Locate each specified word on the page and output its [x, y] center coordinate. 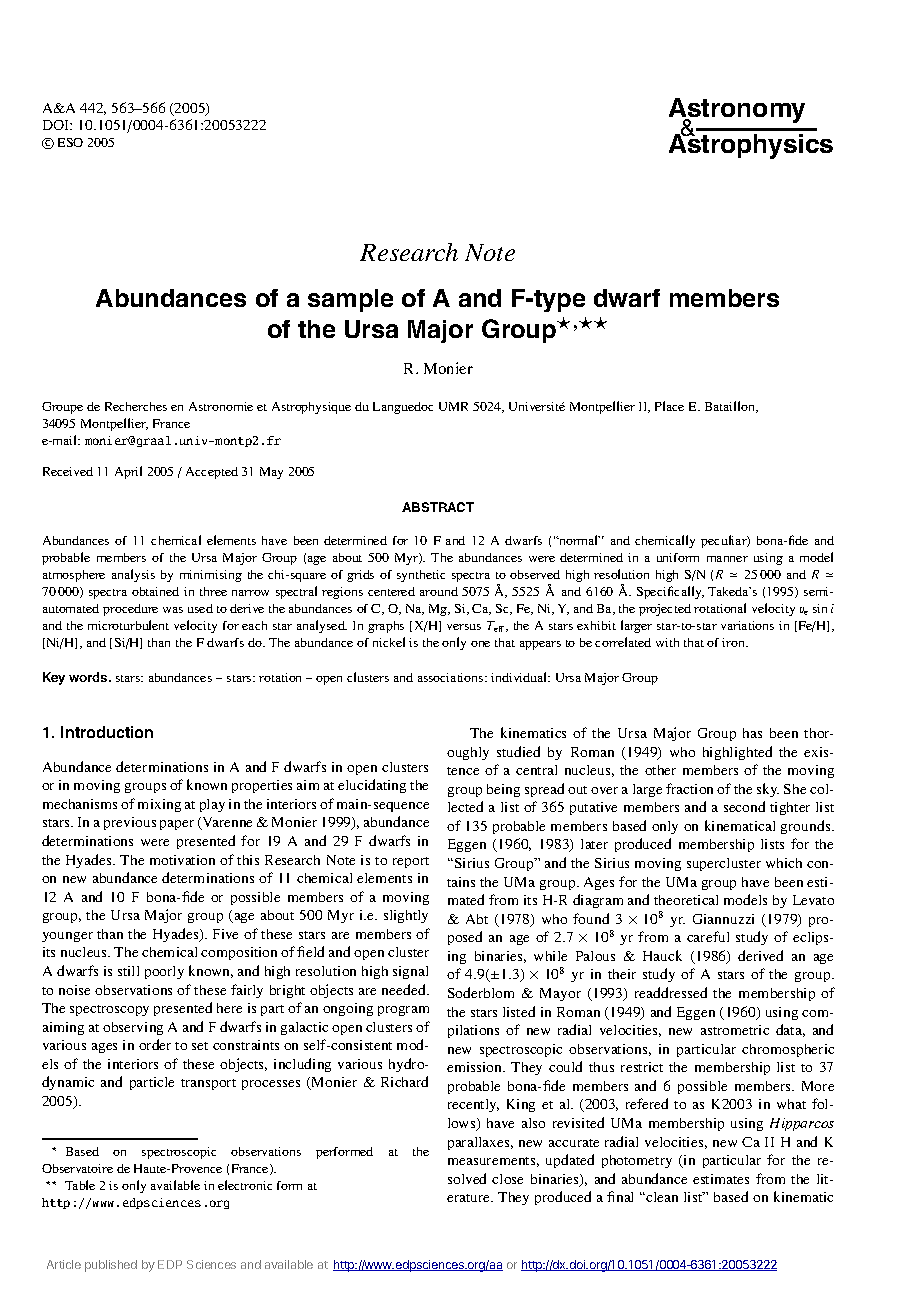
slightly [406, 916]
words [89, 677]
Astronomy [737, 112]
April [128, 472]
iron [735, 642]
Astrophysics [751, 145]
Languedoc [403, 408]
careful [708, 936]
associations [452, 677]
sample [350, 300]
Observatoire [77, 1168]
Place [669, 406]
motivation [182, 860]
